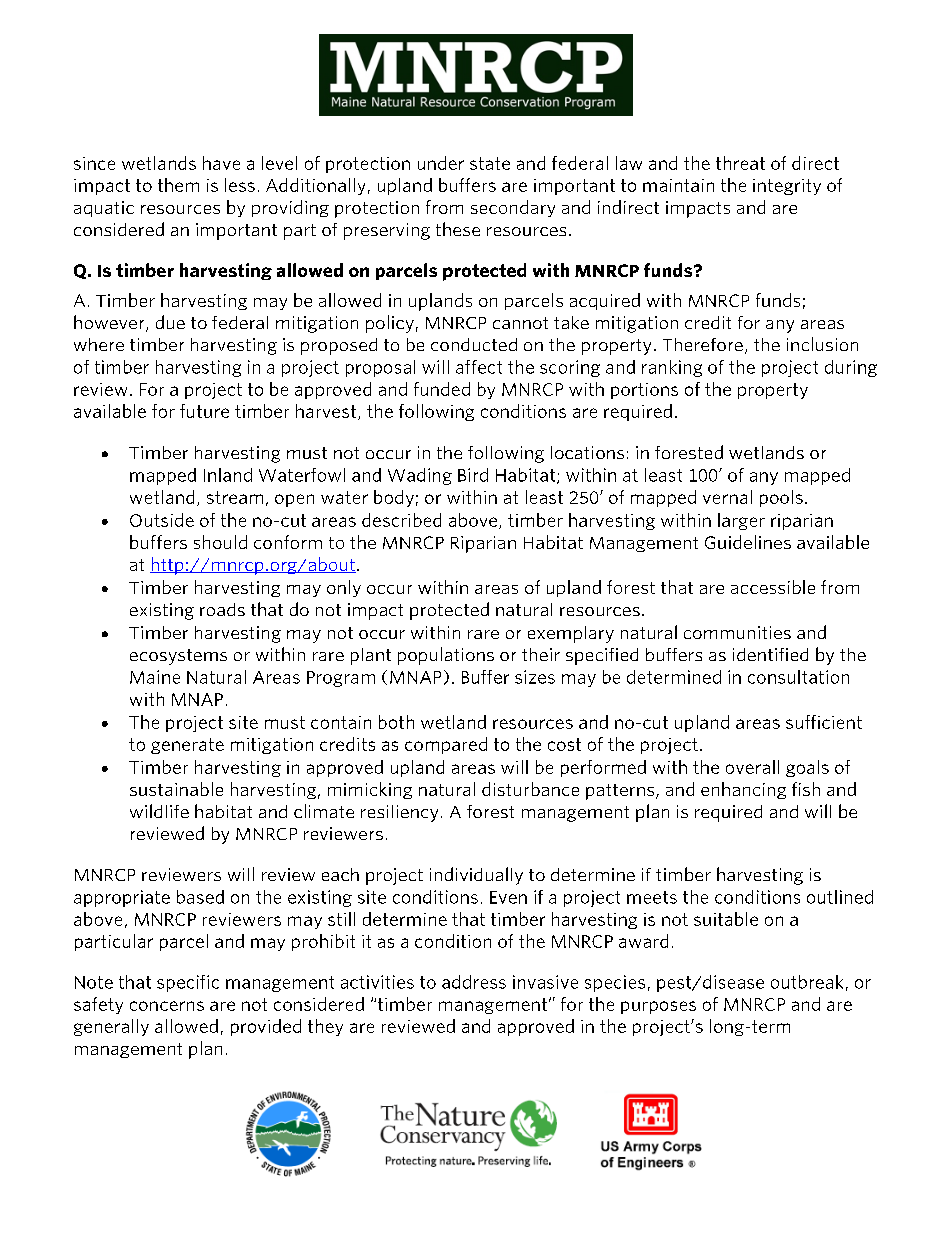 The height and width of the document is (1233, 952). I want to click on them, so click(178, 185).
